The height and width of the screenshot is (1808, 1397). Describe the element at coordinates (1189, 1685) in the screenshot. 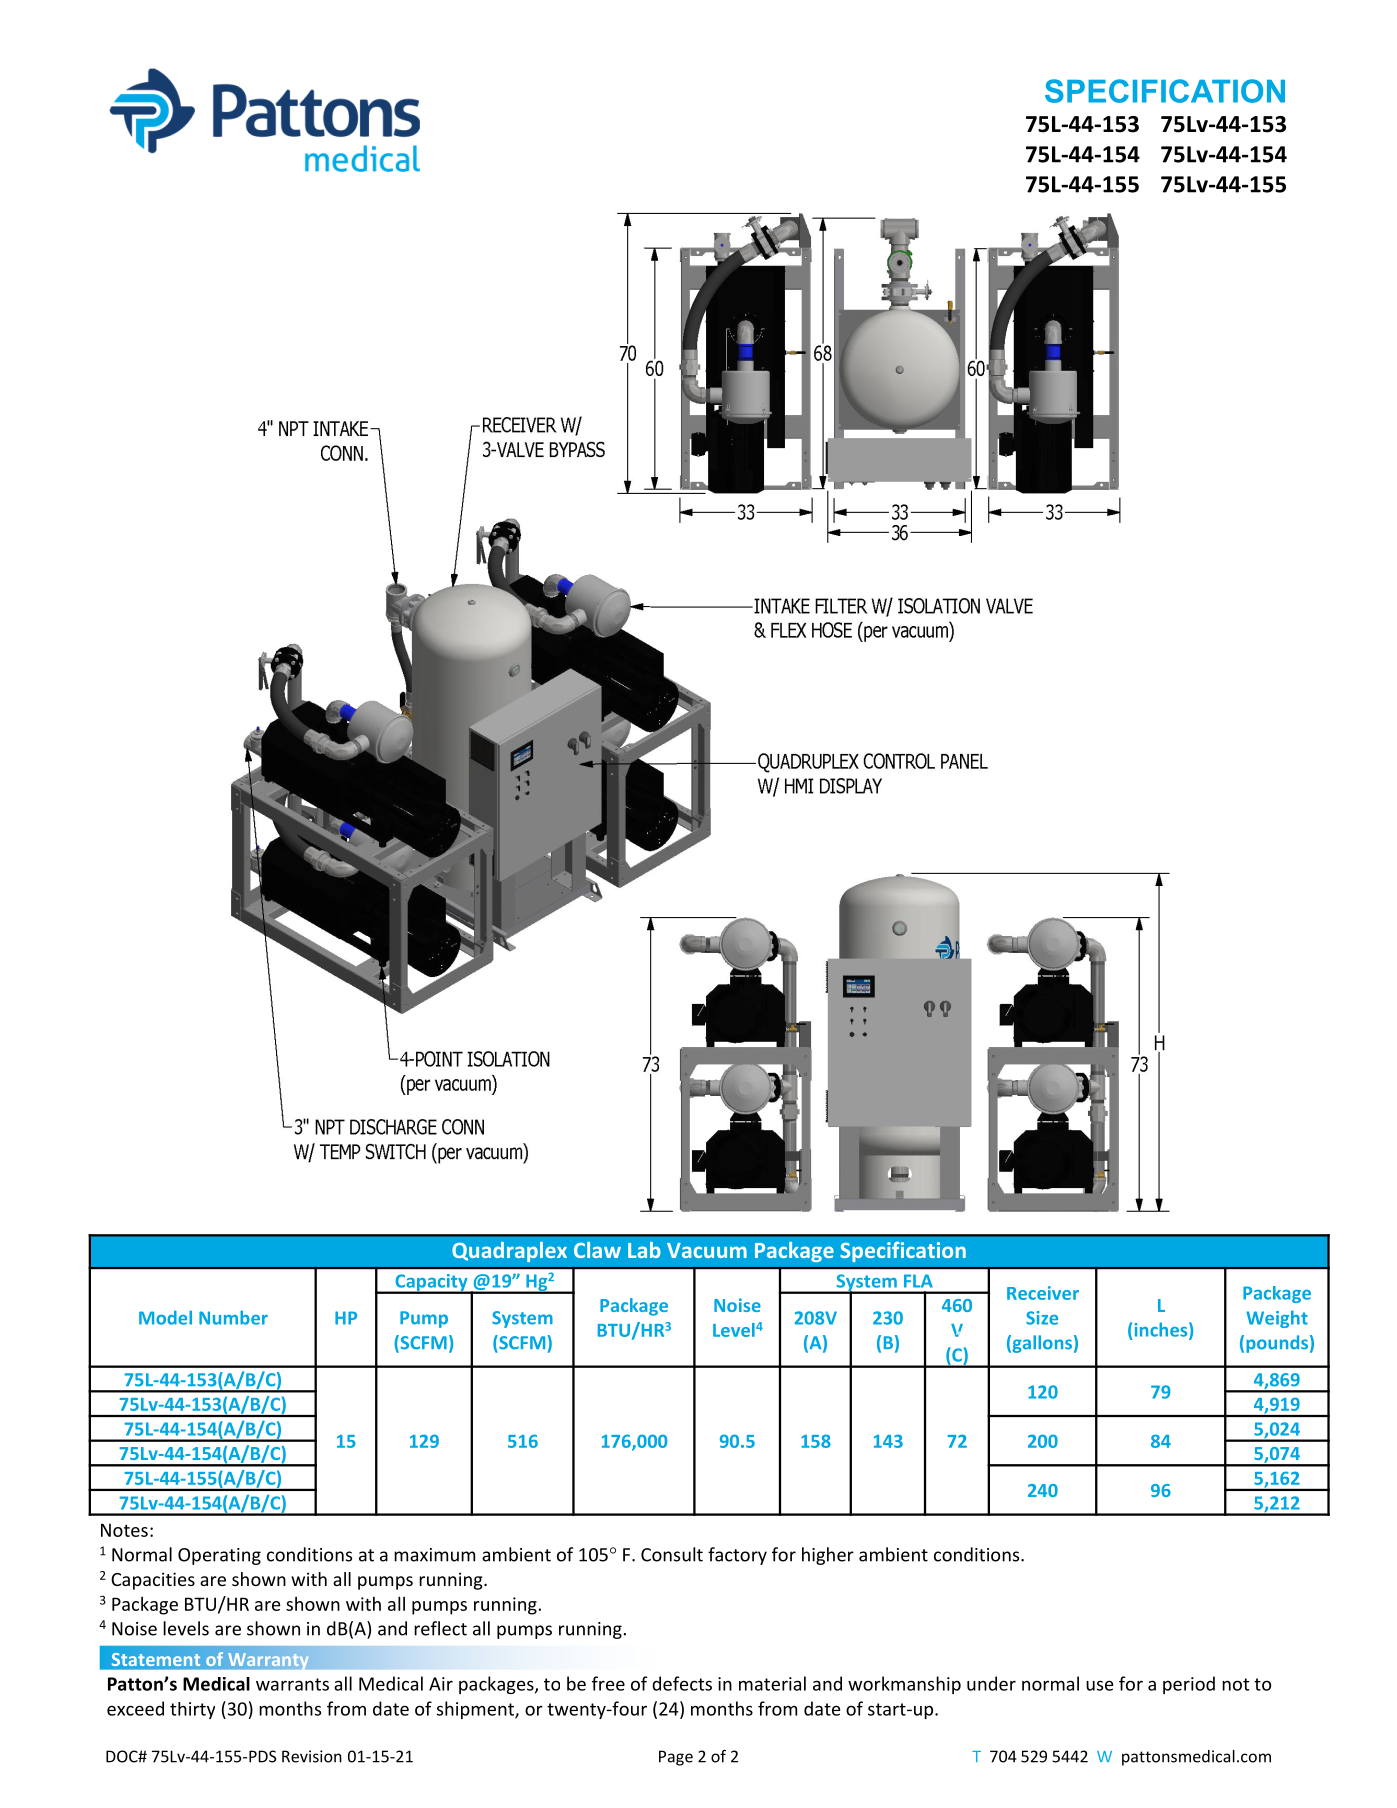

I see `period` at that location.
